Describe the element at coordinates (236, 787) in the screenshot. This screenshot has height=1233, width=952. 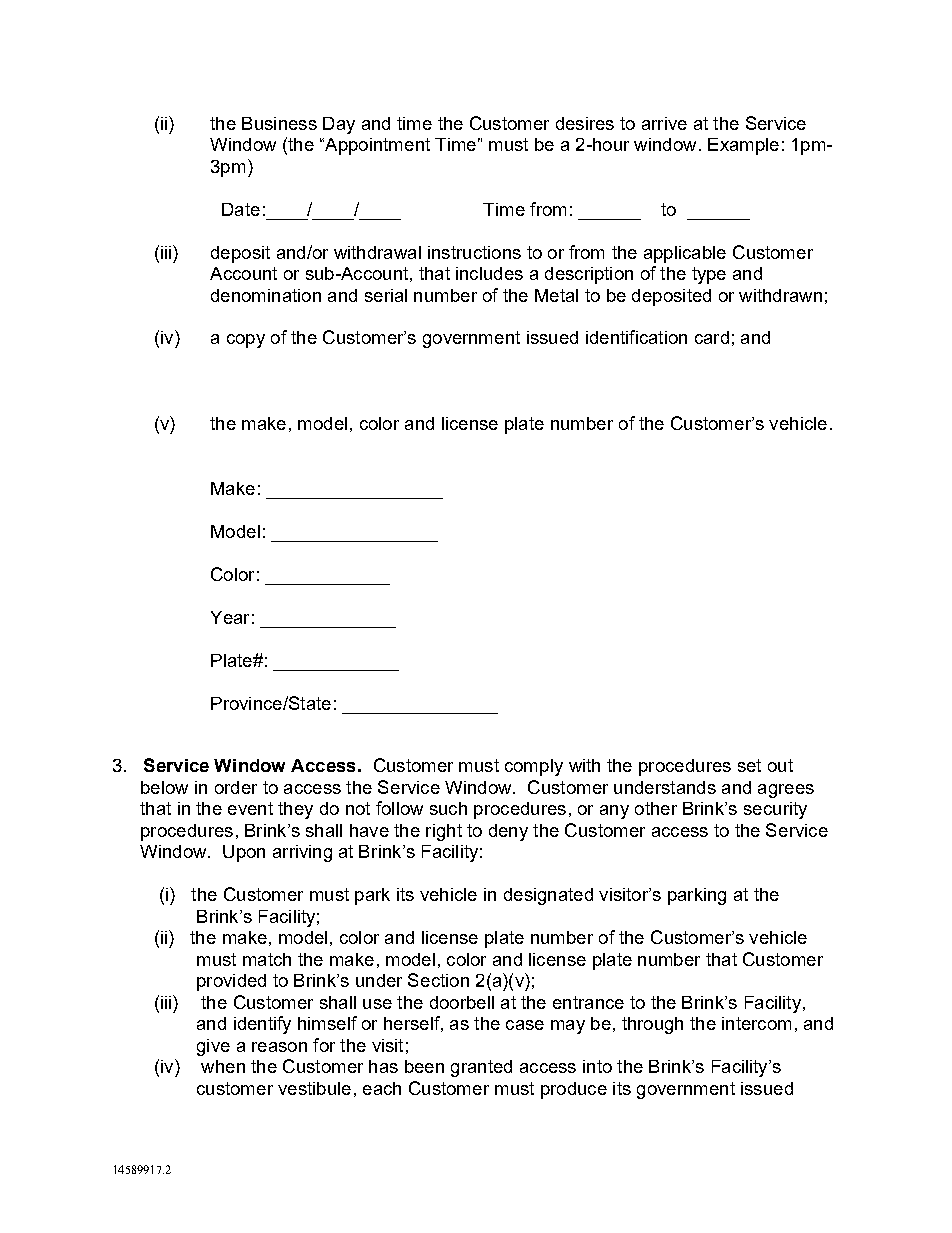
I see `order` at that location.
